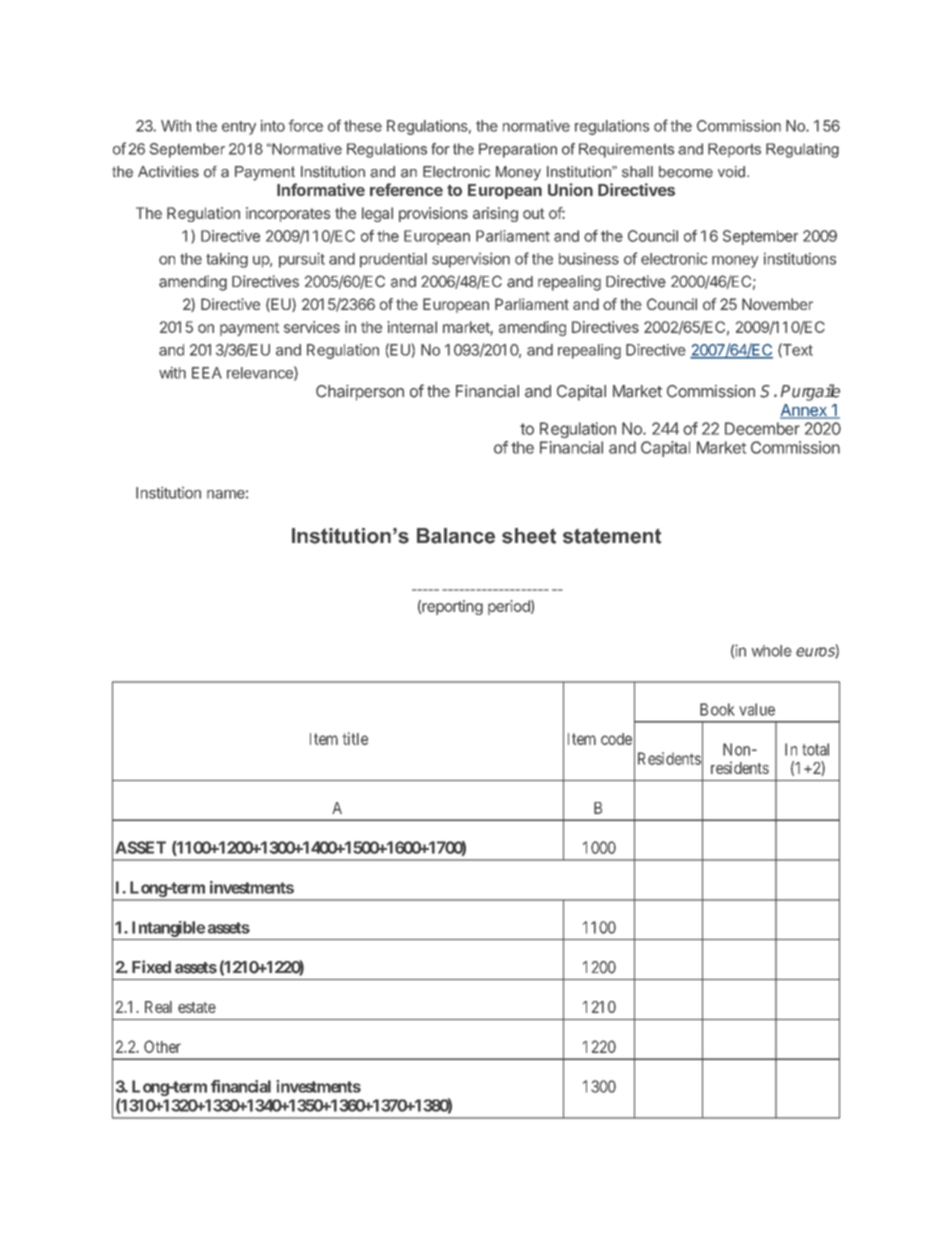 The width and height of the screenshot is (952, 1233). I want to click on whole, so click(772, 651).
